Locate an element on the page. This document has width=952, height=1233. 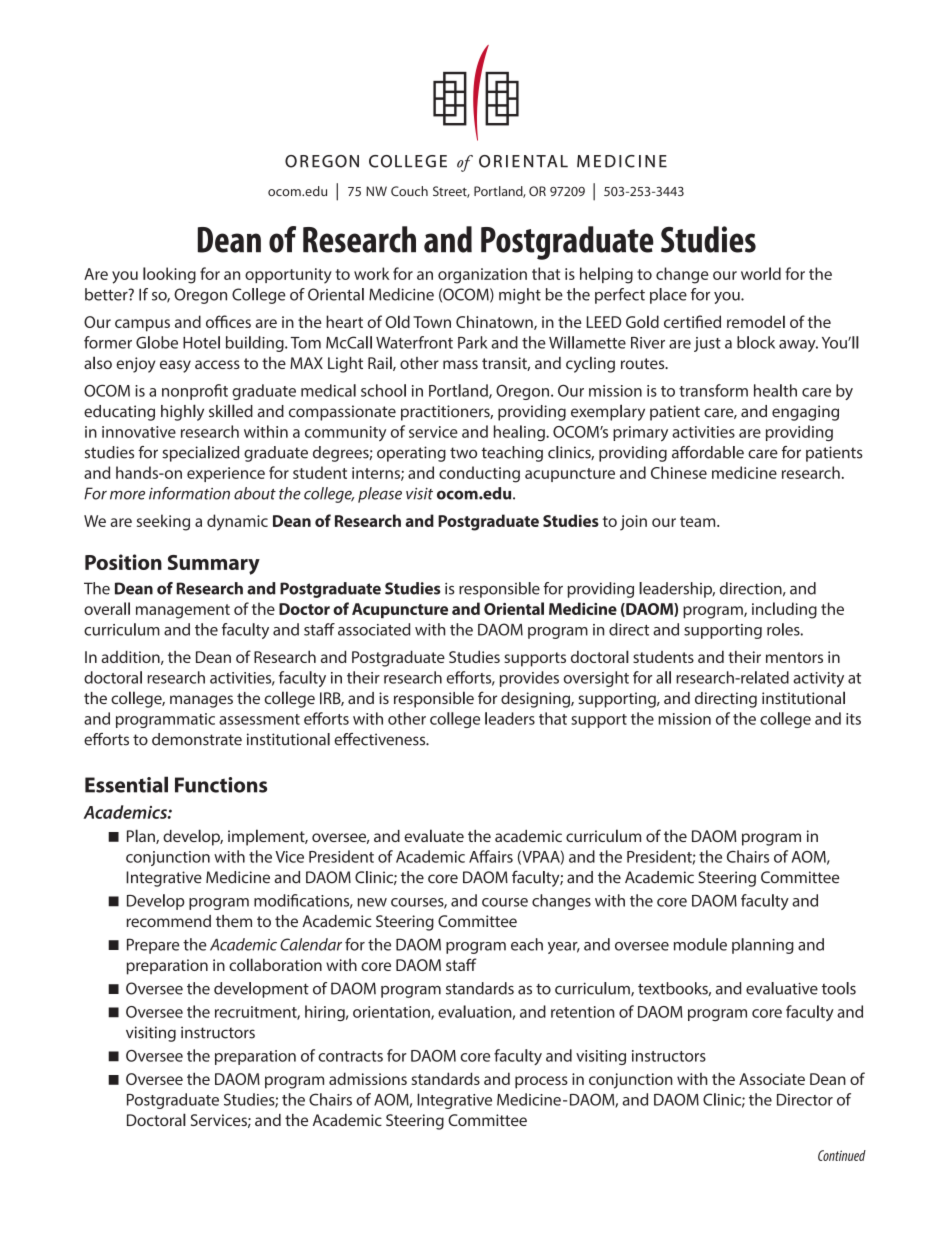
provides is located at coordinates (529, 679).
